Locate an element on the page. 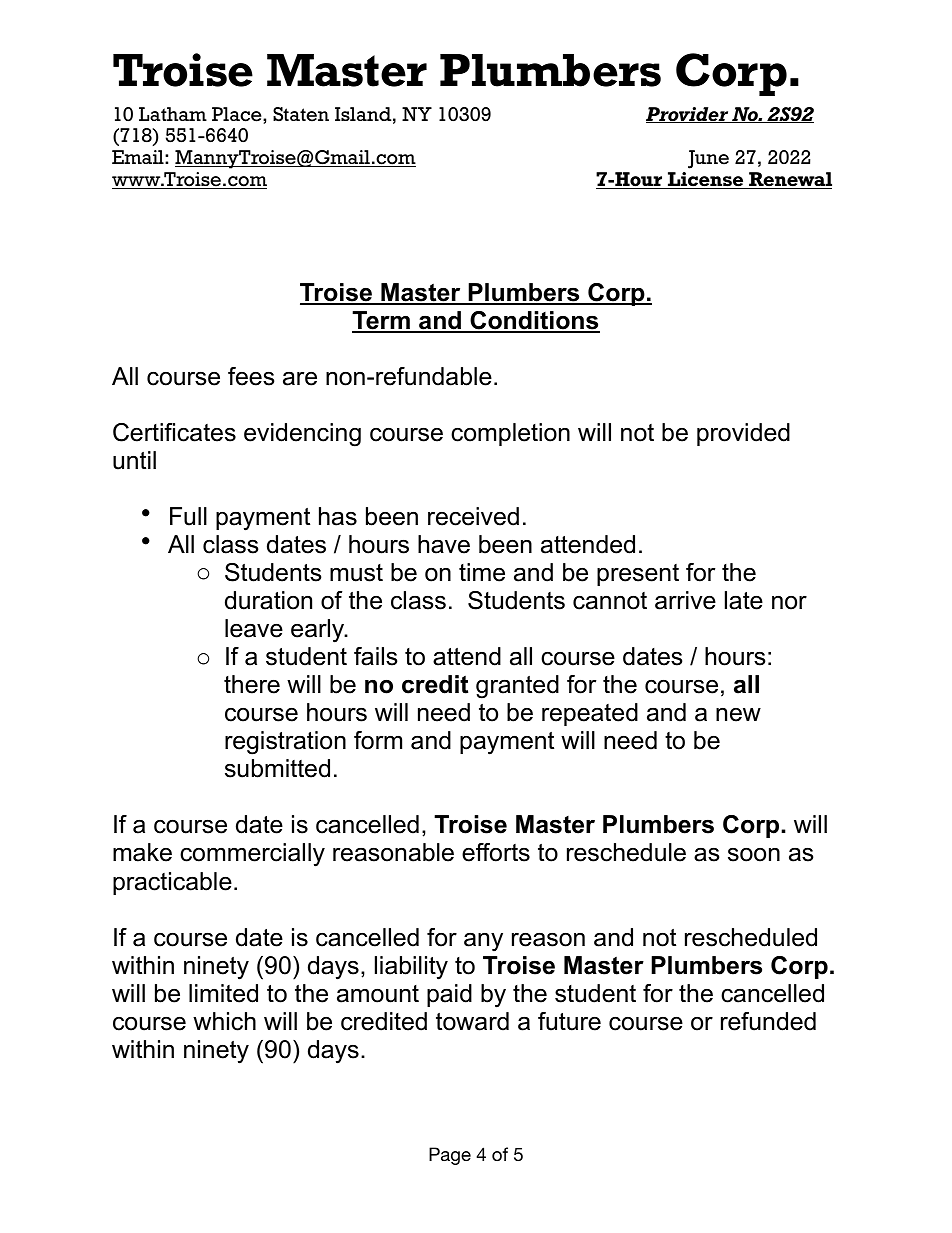 The height and width of the image is (1233, 952). leave is located at coordinates (254, 628).
